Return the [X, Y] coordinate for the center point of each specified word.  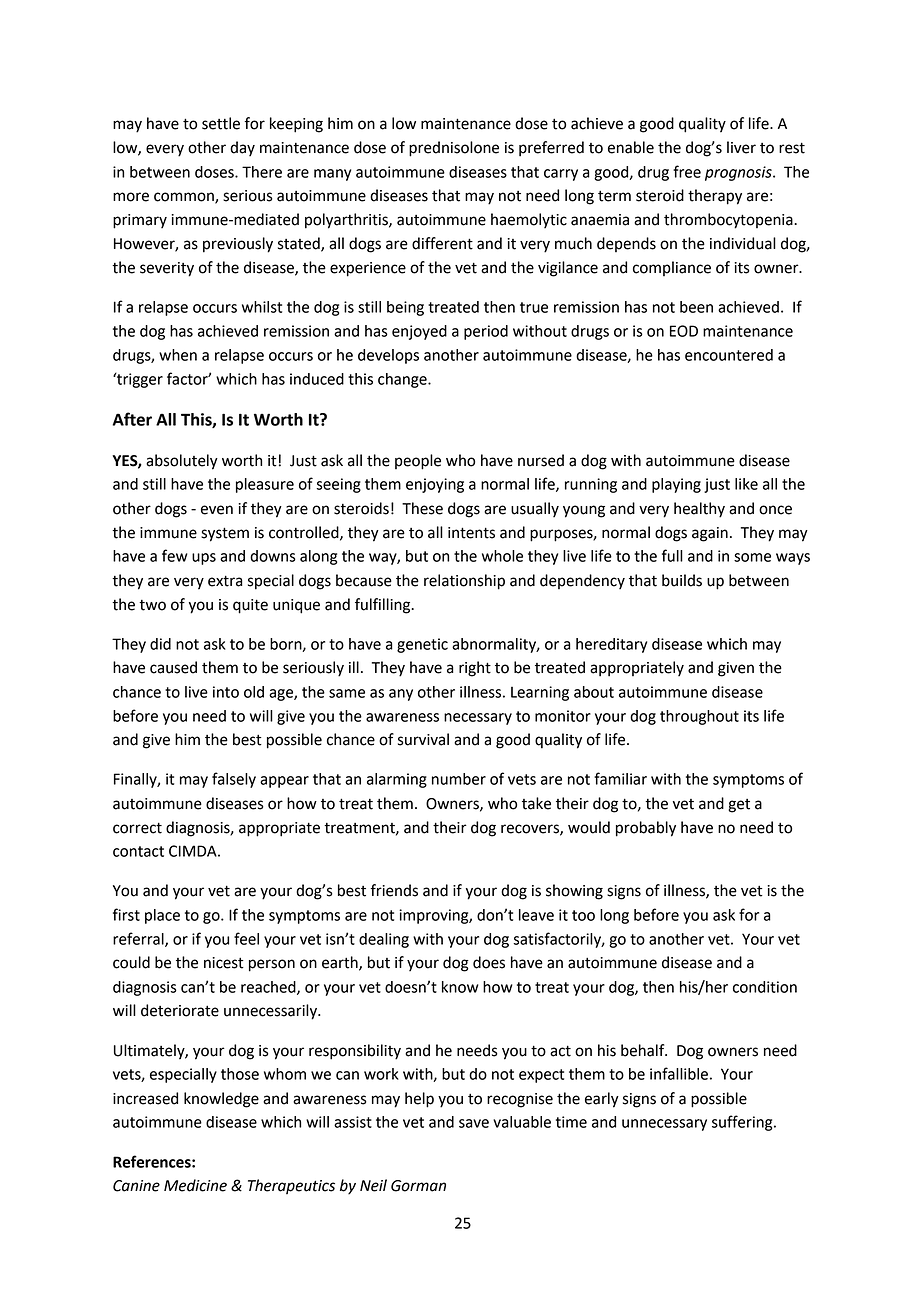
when [178, 355]
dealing [384, 940]
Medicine [195, 1185]
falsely [234, 780]
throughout [699, 717]
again [710, 534]
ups [204, 559]
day [242, 148]
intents [471, 533]
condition [765, 987]
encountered [729, 355]
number [459, 779]
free [687, 171]
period [486, 332]
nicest [224, 963]
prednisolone [454, 149]
